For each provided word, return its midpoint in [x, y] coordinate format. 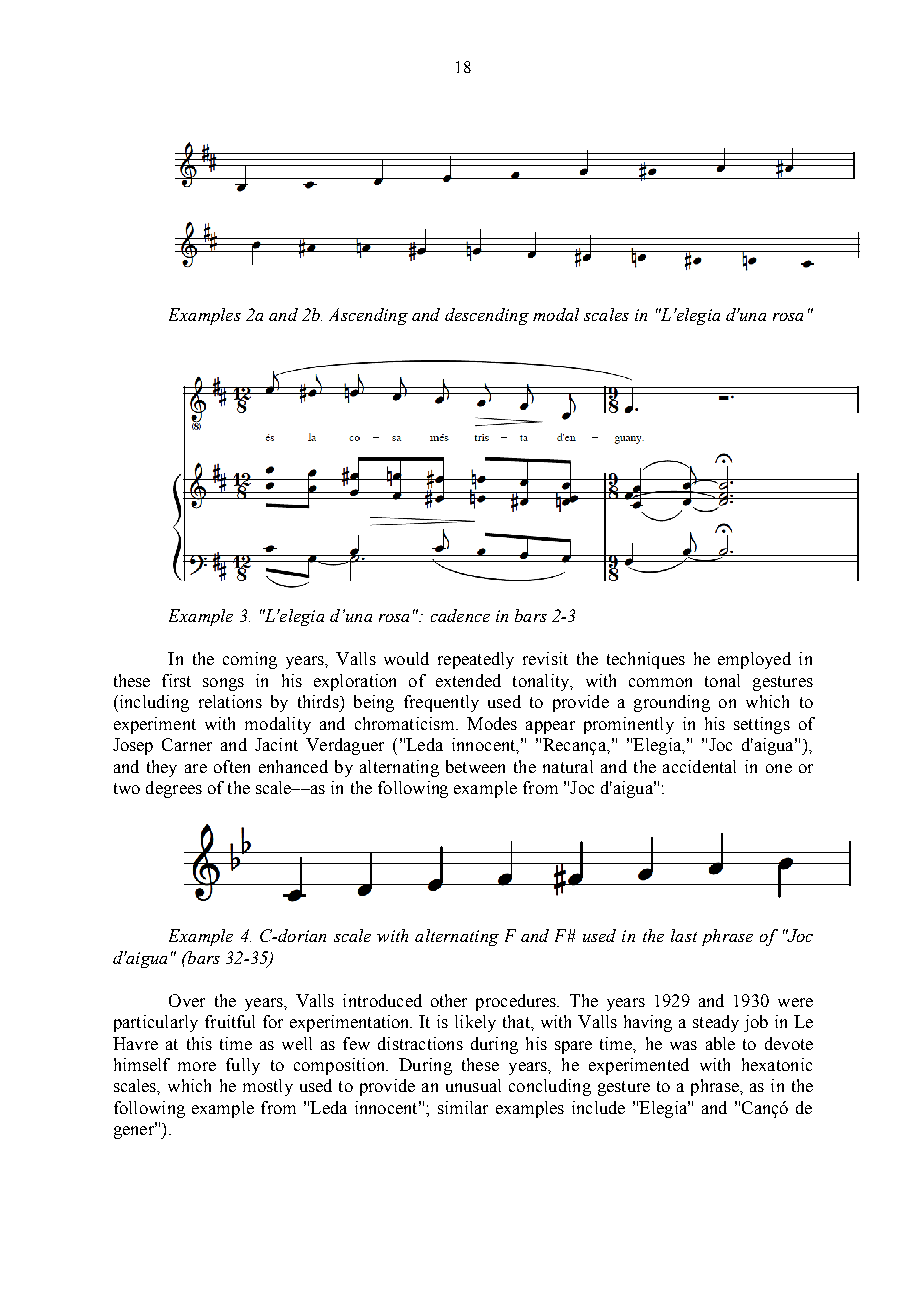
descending [487, 316]
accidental [699, 766]
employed [754, 660]
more [197, 1066]
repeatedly [476, 660]
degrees [174, 789]
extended [468, 680]
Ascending [368, 316]
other [449, 1000]
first [176, 680]
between [475, 766]
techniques [646, 660]
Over [187, 1000]
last [684, 935]
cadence [460, 615]
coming [250, 660]
